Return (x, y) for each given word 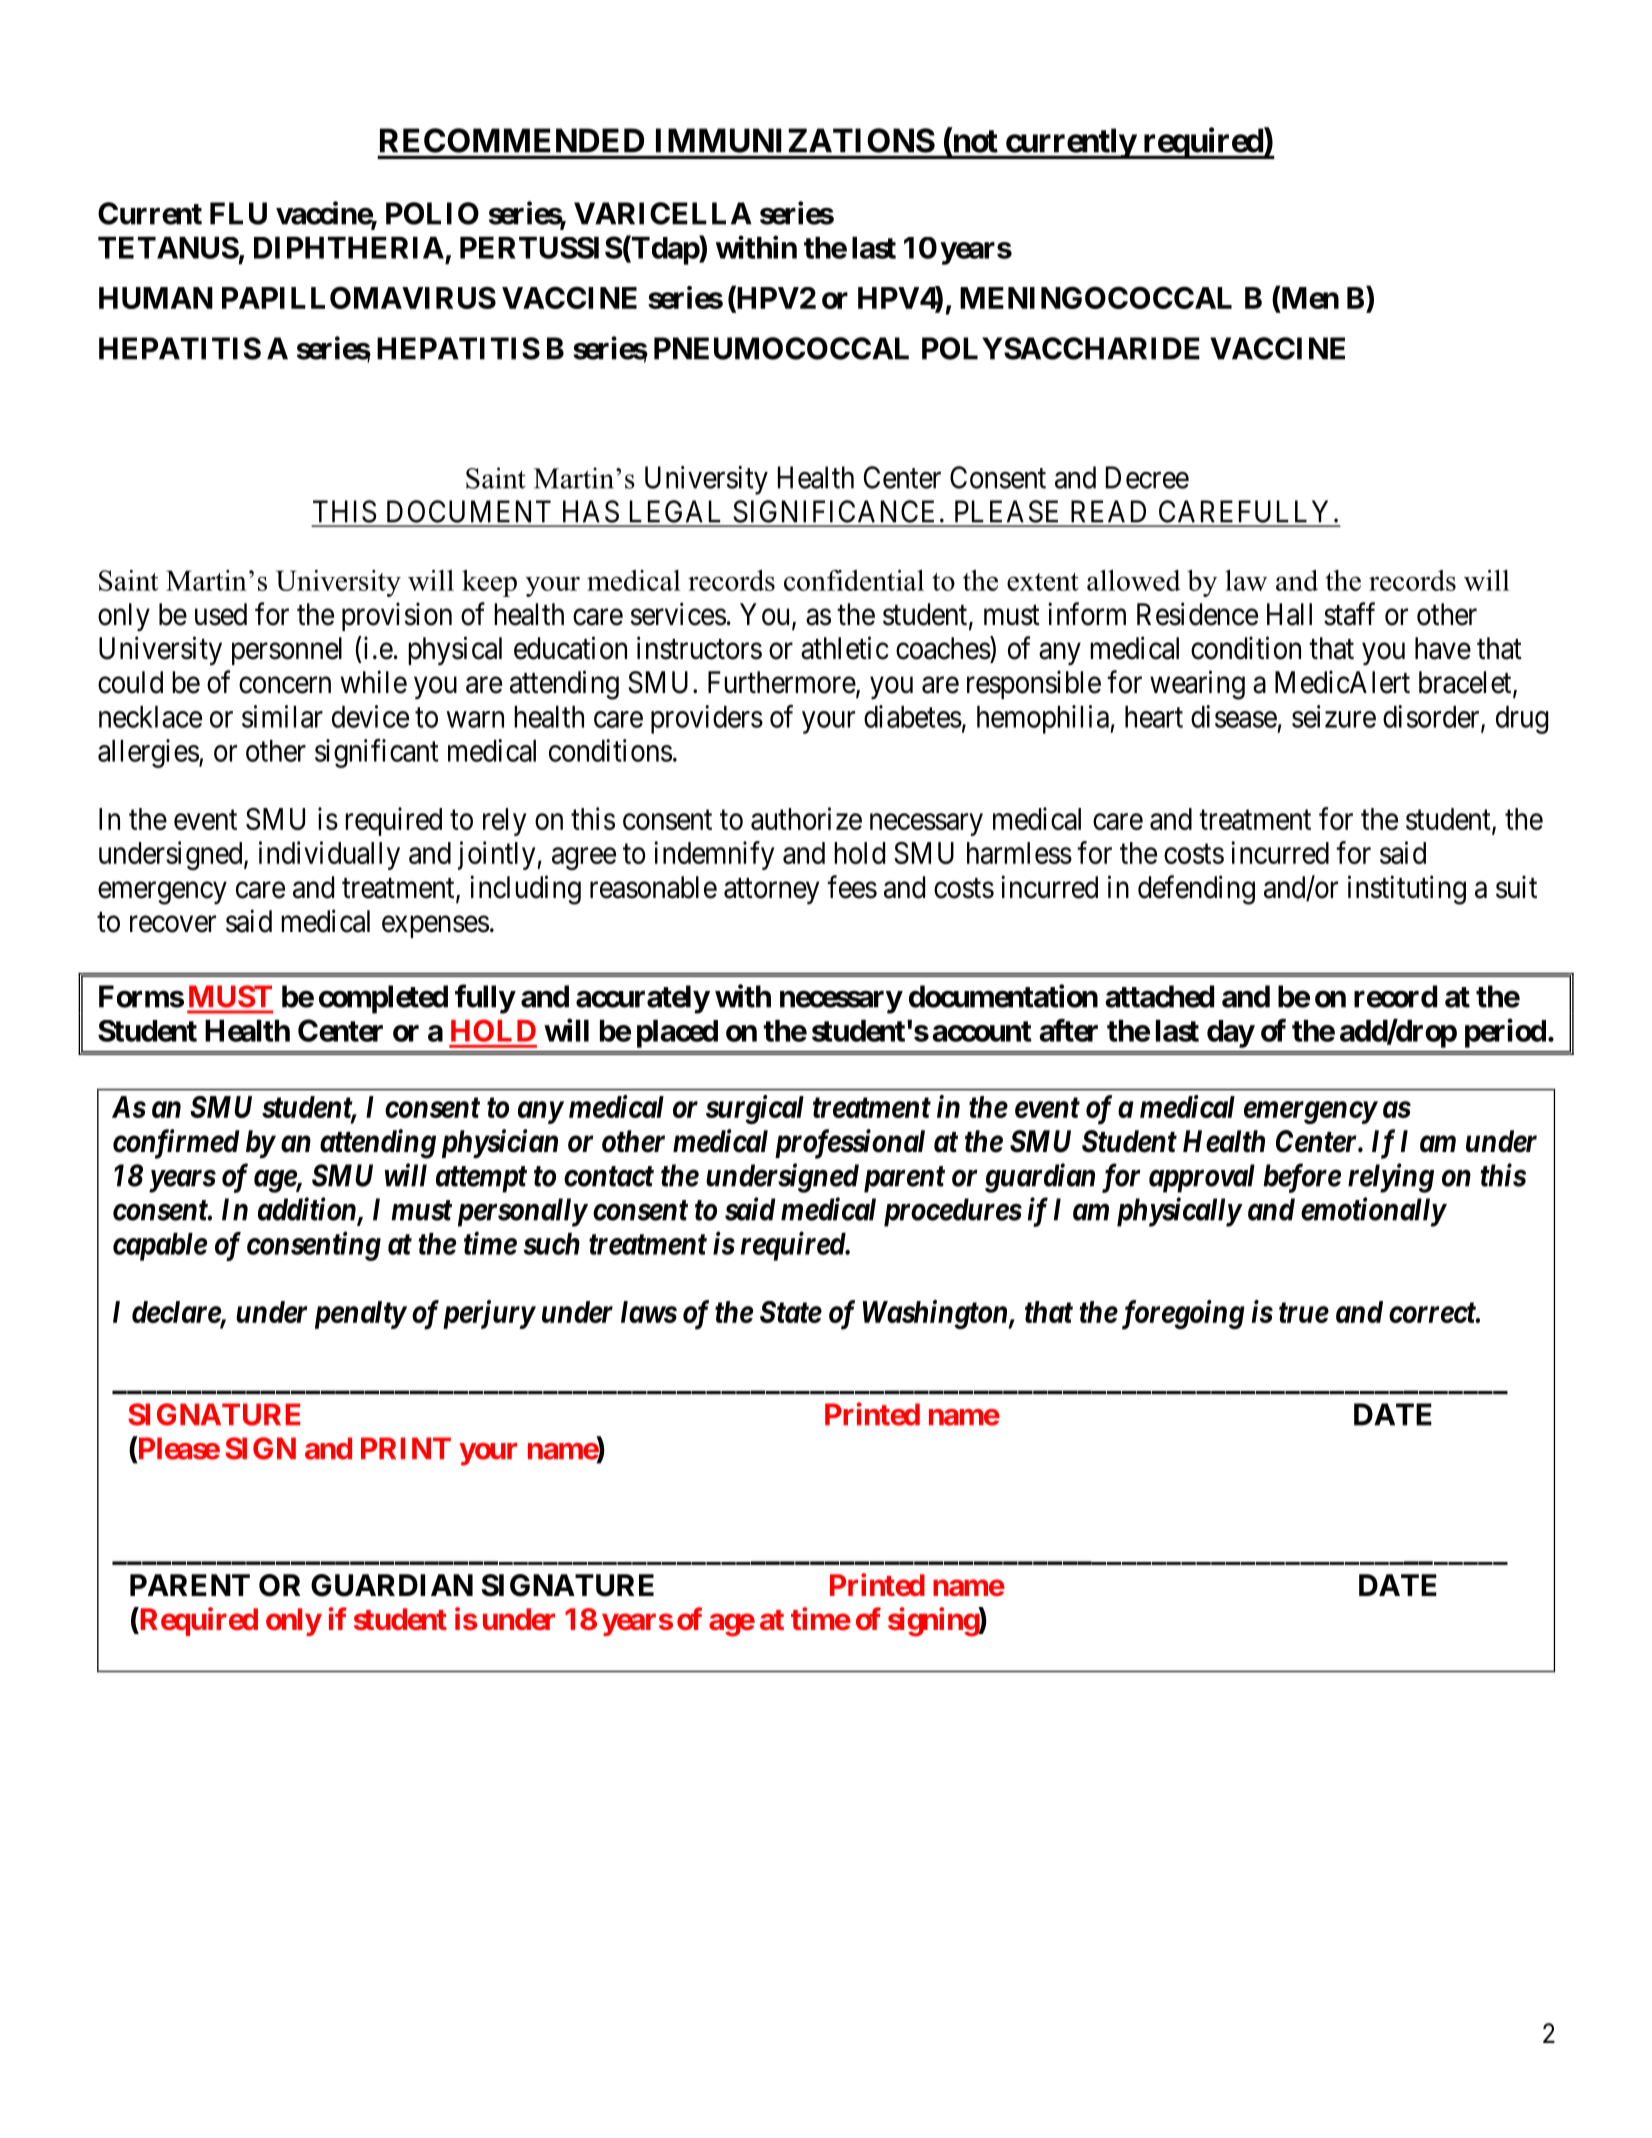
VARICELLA (663, 213)
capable (160, 1247)
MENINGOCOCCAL (1096, 297)
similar (282, 716)
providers (707, 719)
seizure (1334, 716)
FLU (238, 213)
